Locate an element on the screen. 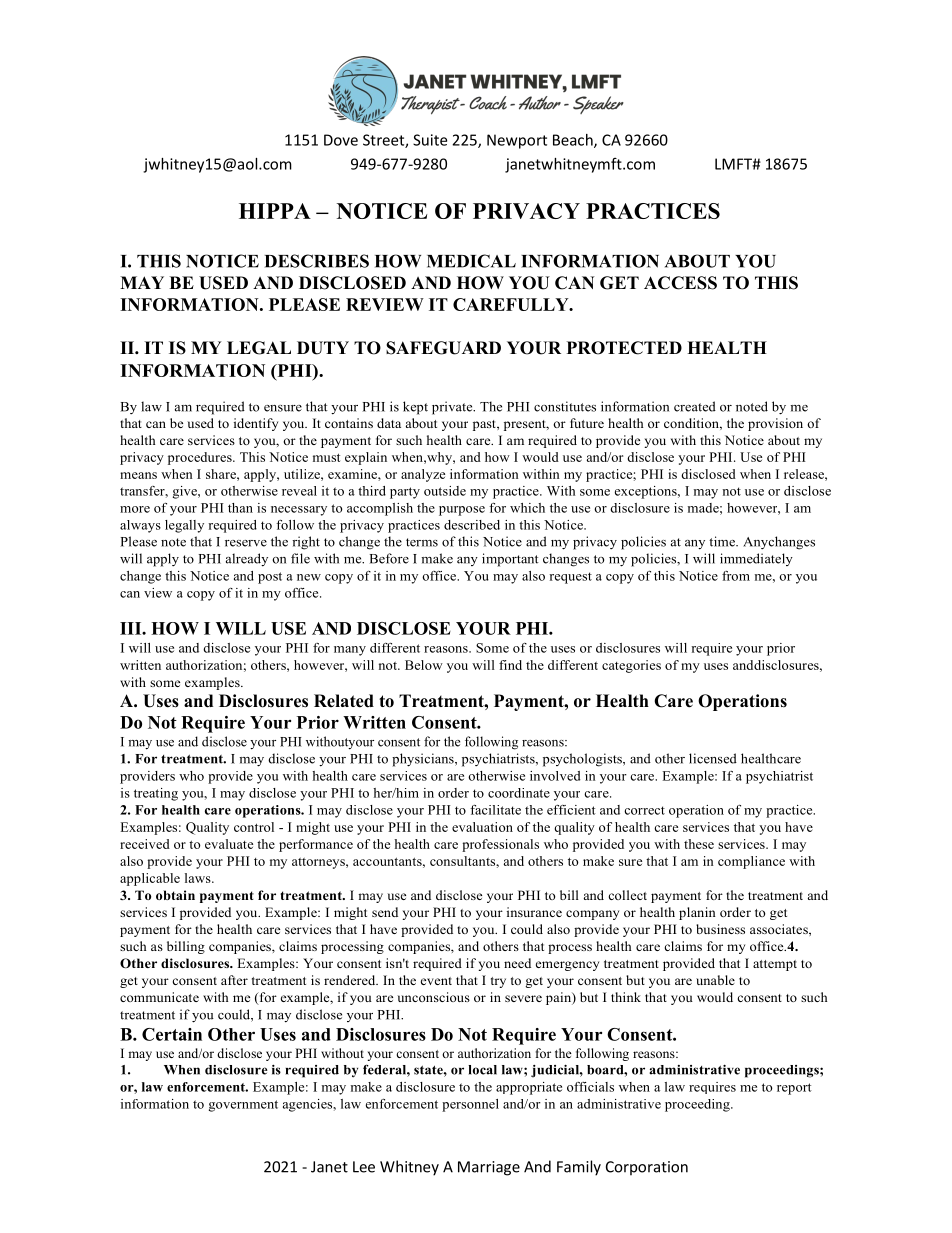 The height and width of the screenshot is (1233, 952). government is located at coordinates (243, 1106).
